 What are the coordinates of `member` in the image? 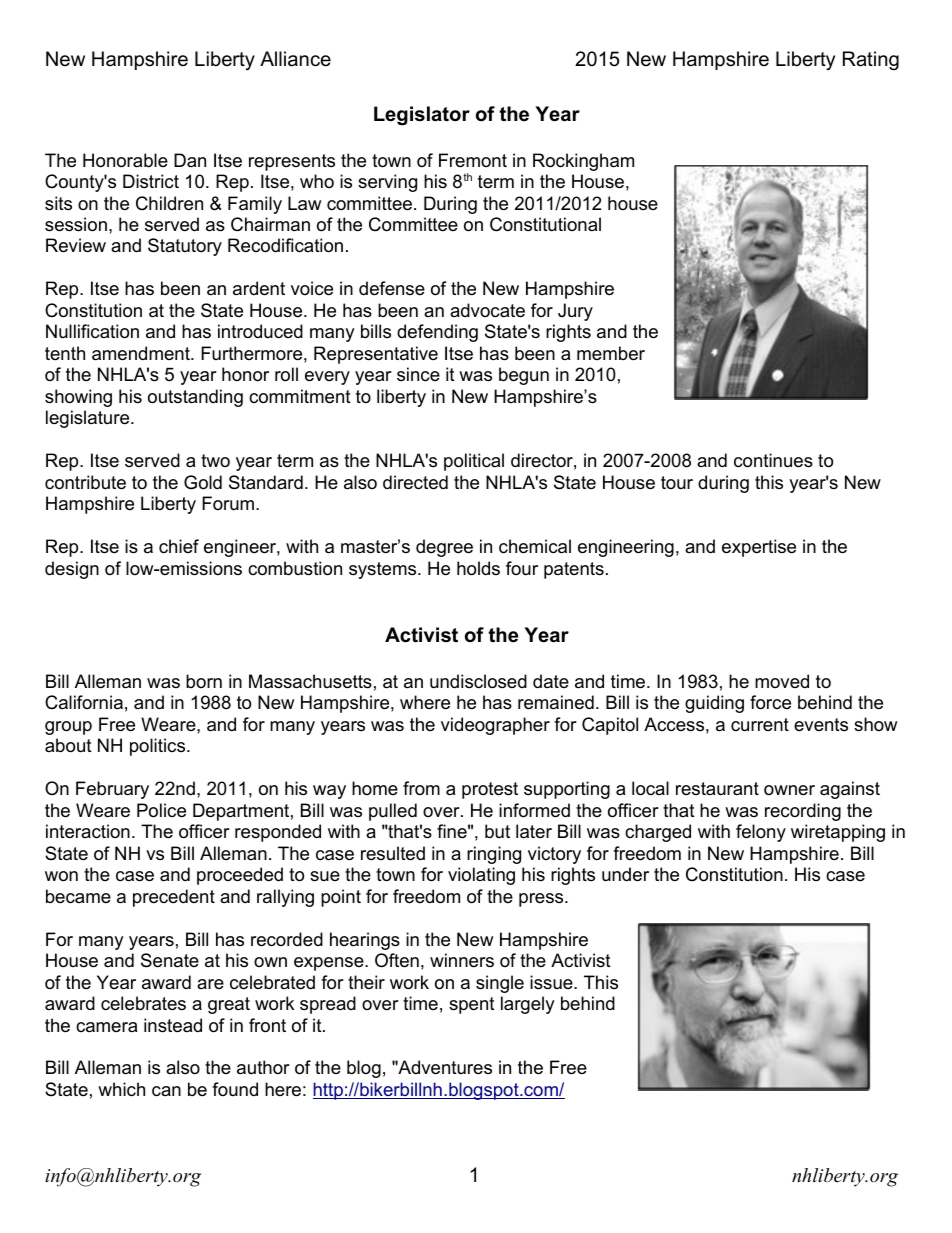 It's located at (611, 353).
